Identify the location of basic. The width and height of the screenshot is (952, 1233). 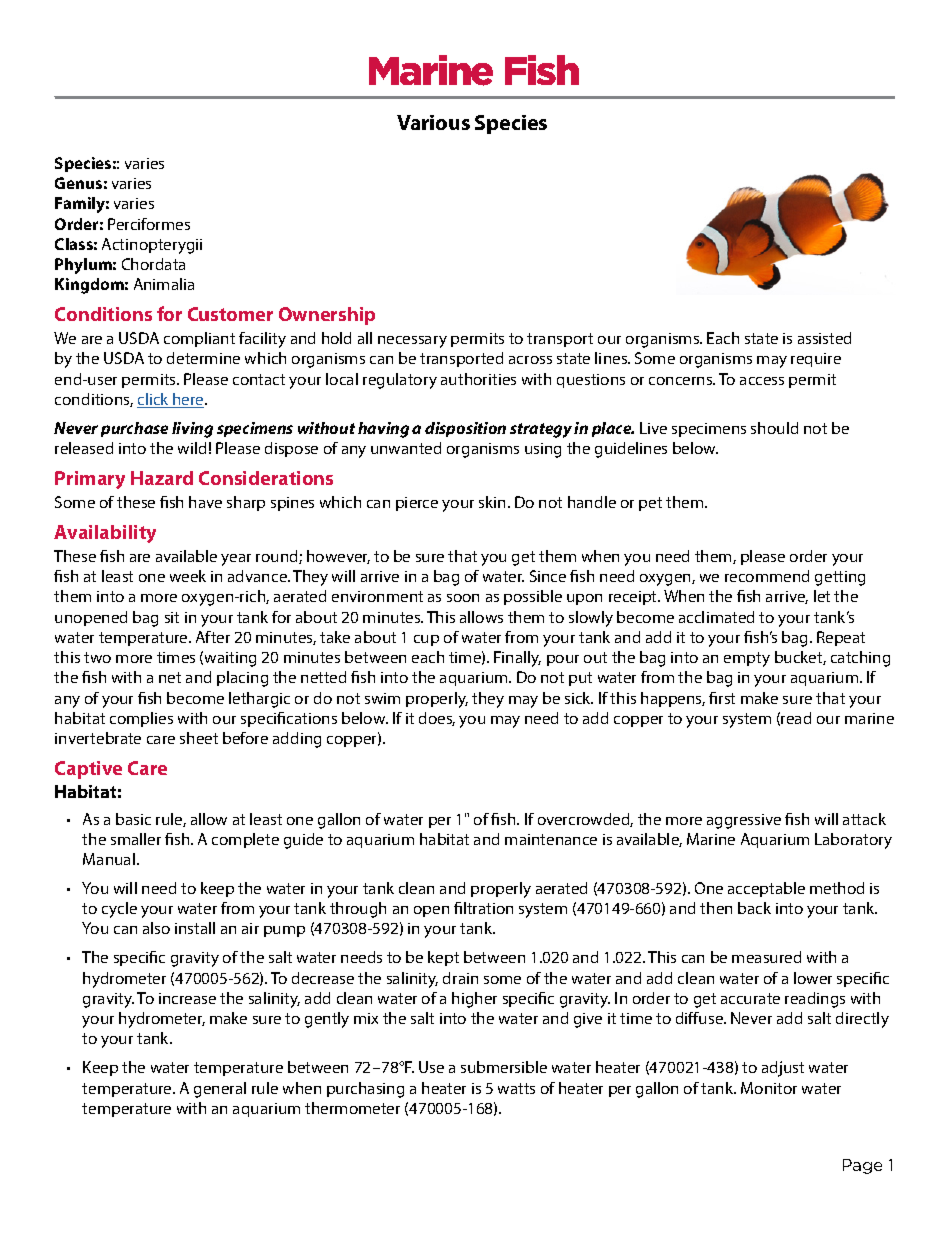
(133, 819).
